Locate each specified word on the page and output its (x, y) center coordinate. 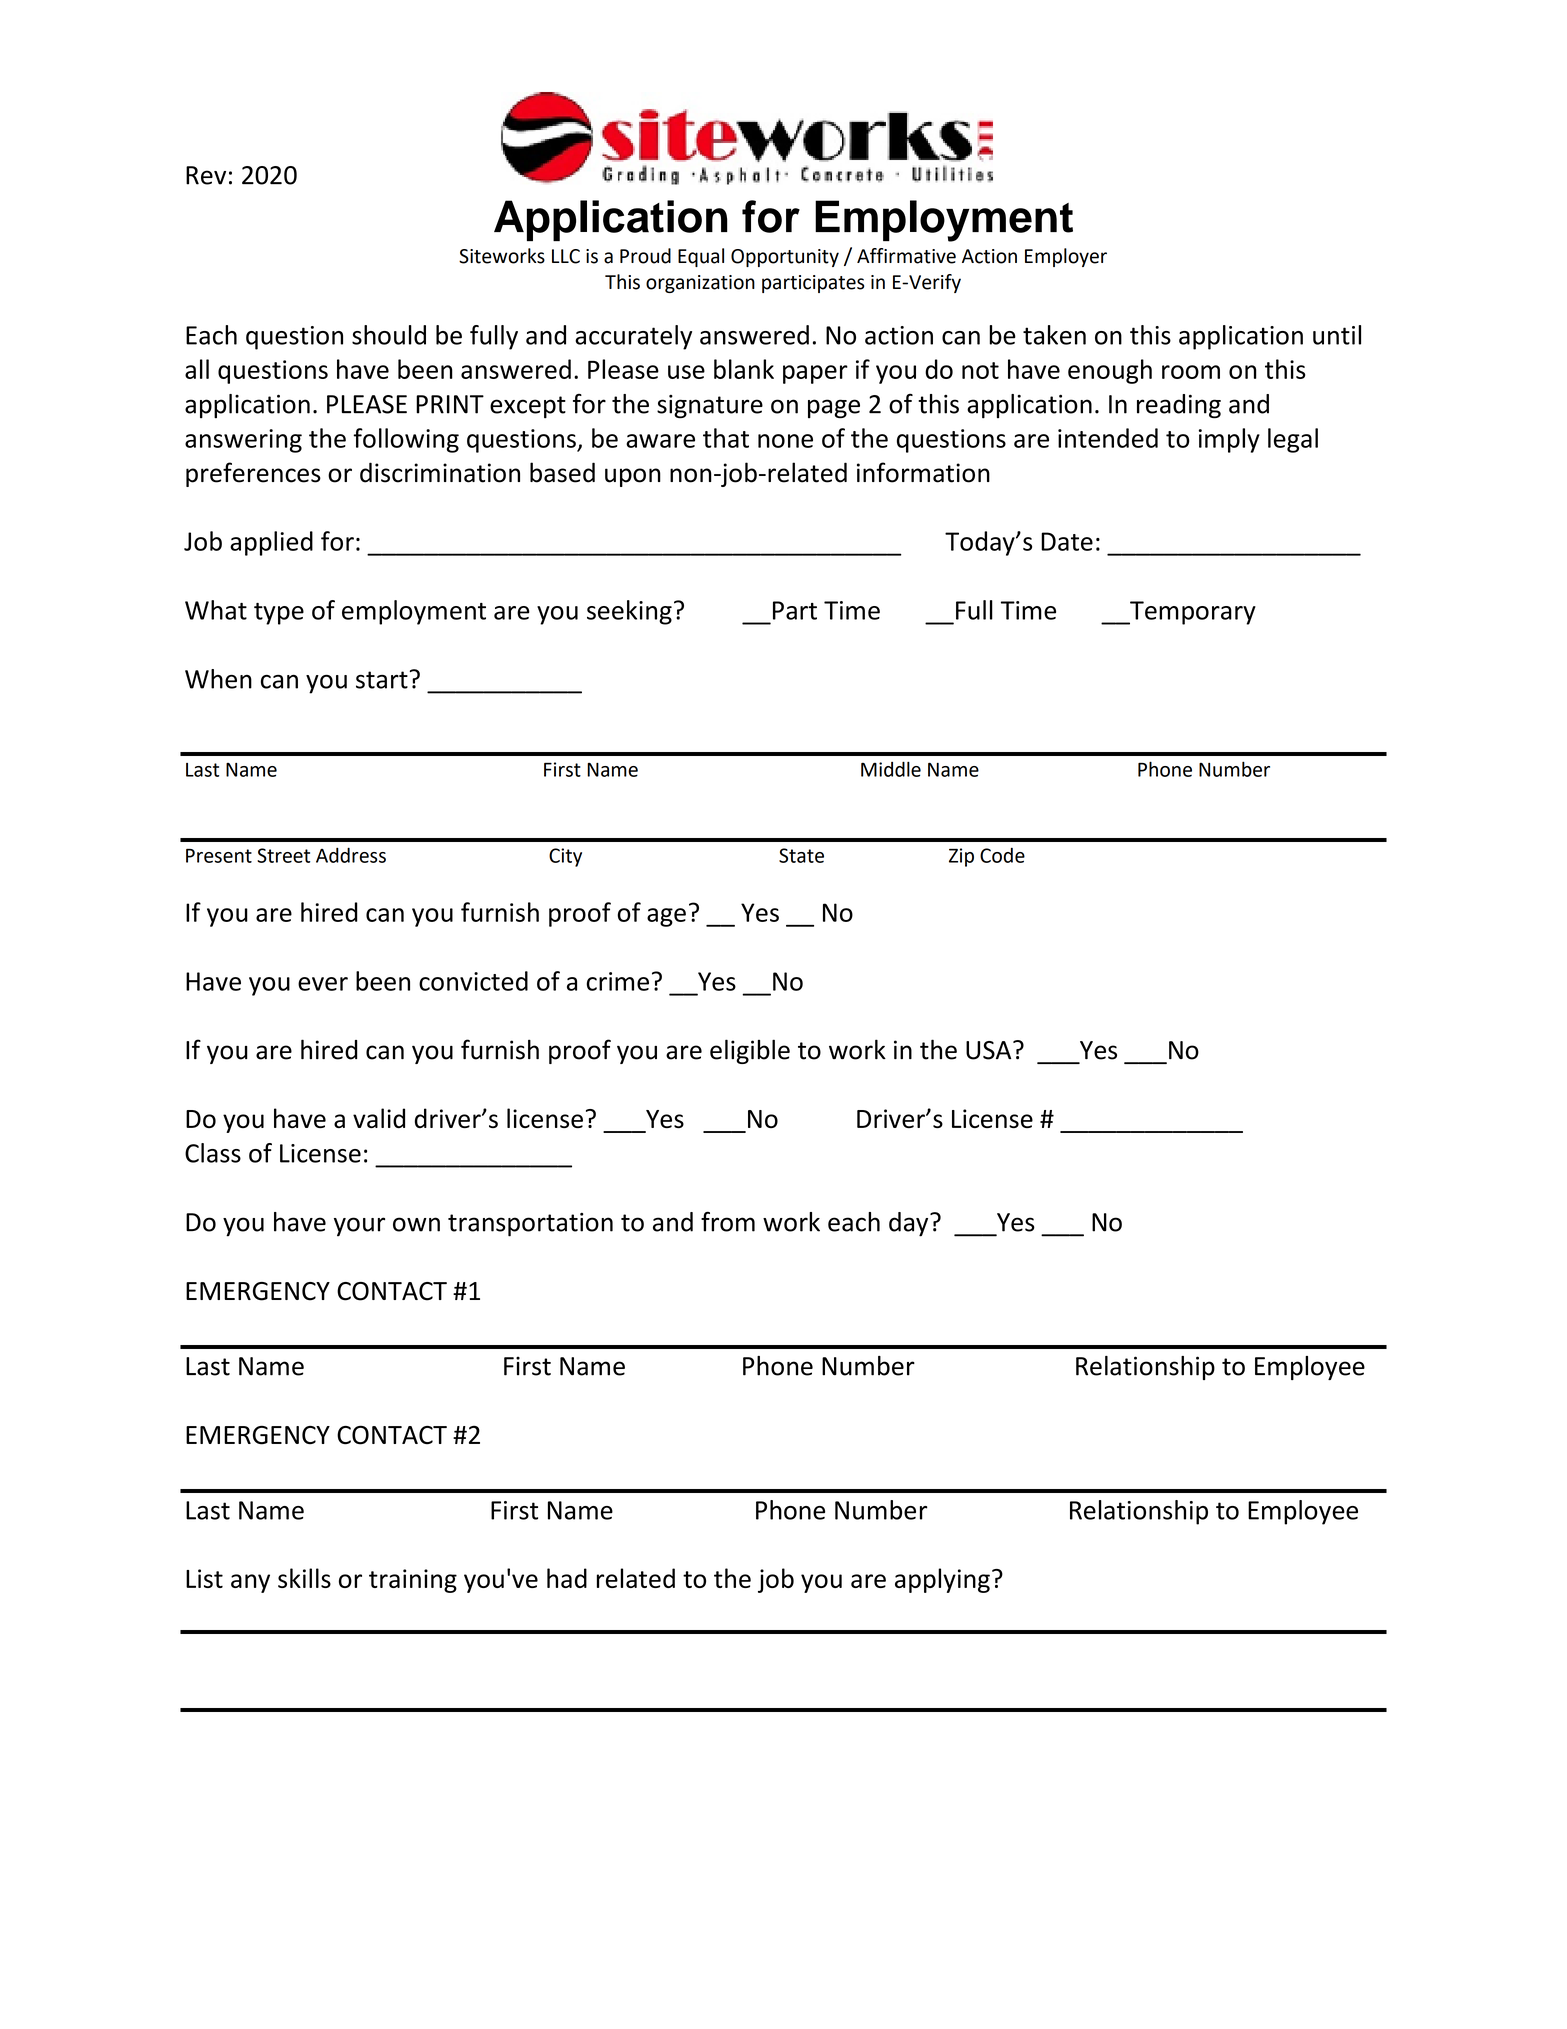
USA (990, 1050)
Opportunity (785, 258)
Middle (891, 769)
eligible (750, 1051)
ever (323, 984)
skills (304, 1578)
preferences (253, 474)
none (785, 441)
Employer (1066, 257)
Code (1002, 855)
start (382, 680)
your (359, 1227)
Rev (206, 175)
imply (1229, 440)
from (728, 1221)
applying (942, 1580)
